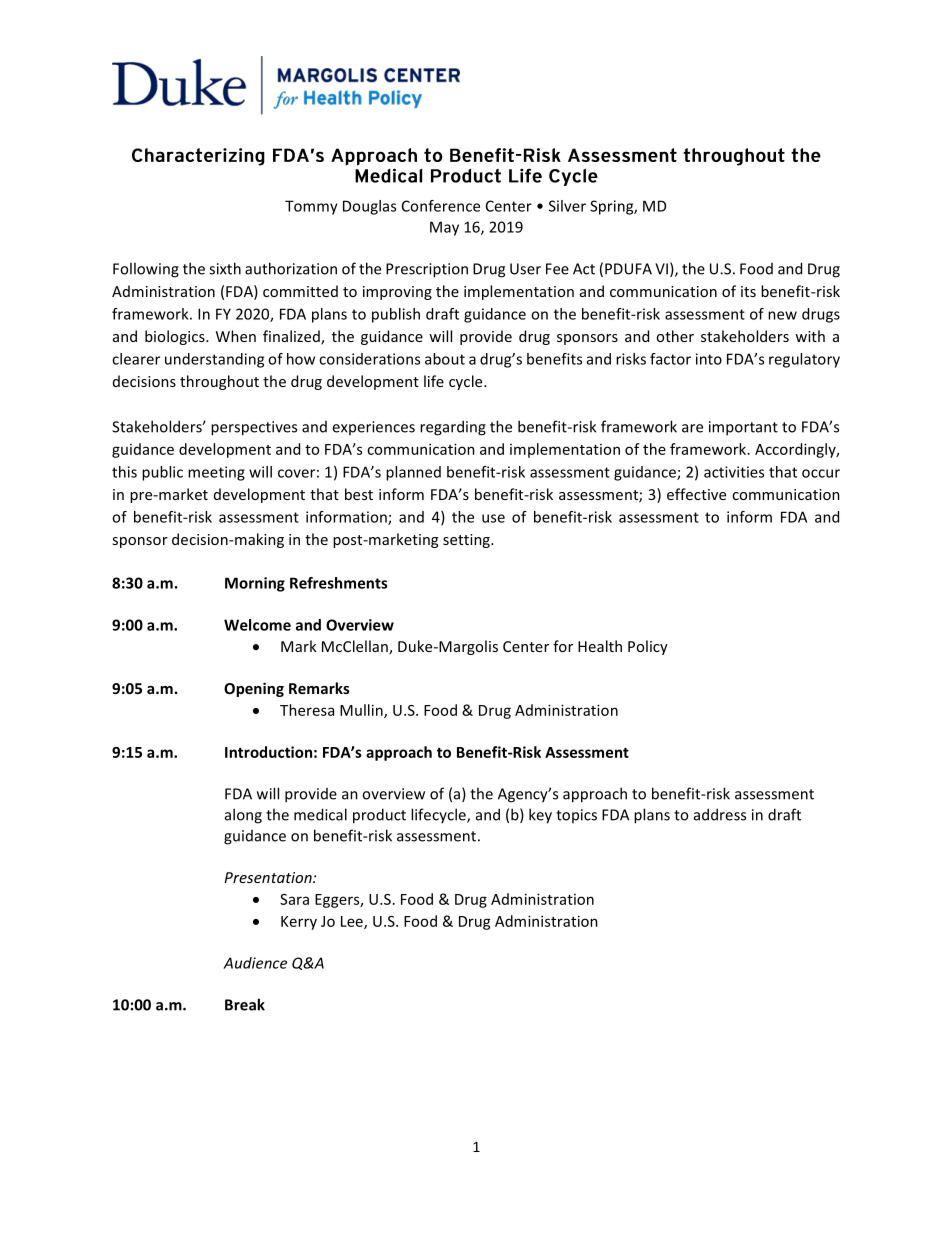 The height and width of the screenshot is (1233, 952). What do you see at coordinates (255, 584) in the screenshot?
I see `Morning` at bounding box center [255, 584].
